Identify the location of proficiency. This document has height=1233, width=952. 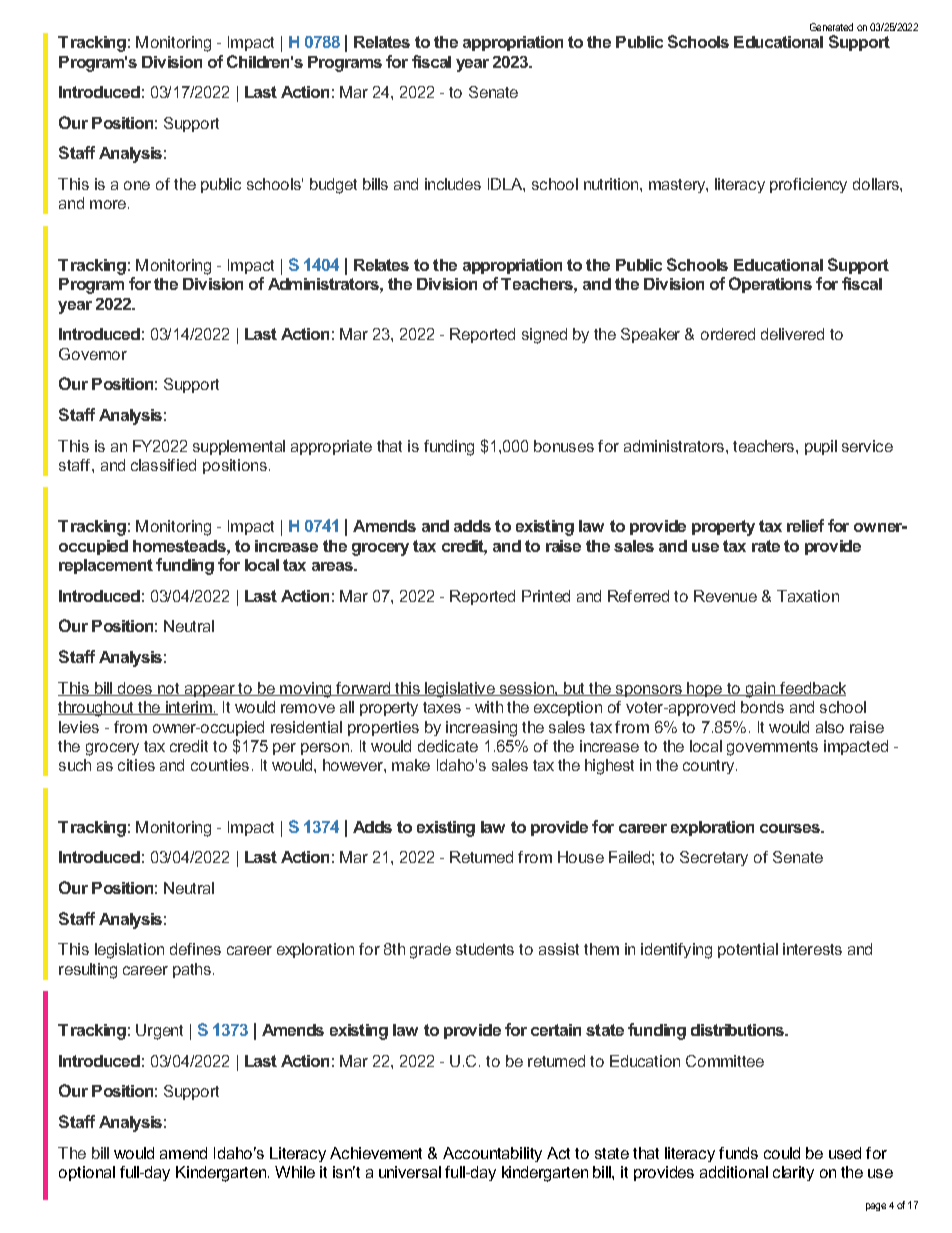
(808, 185).
